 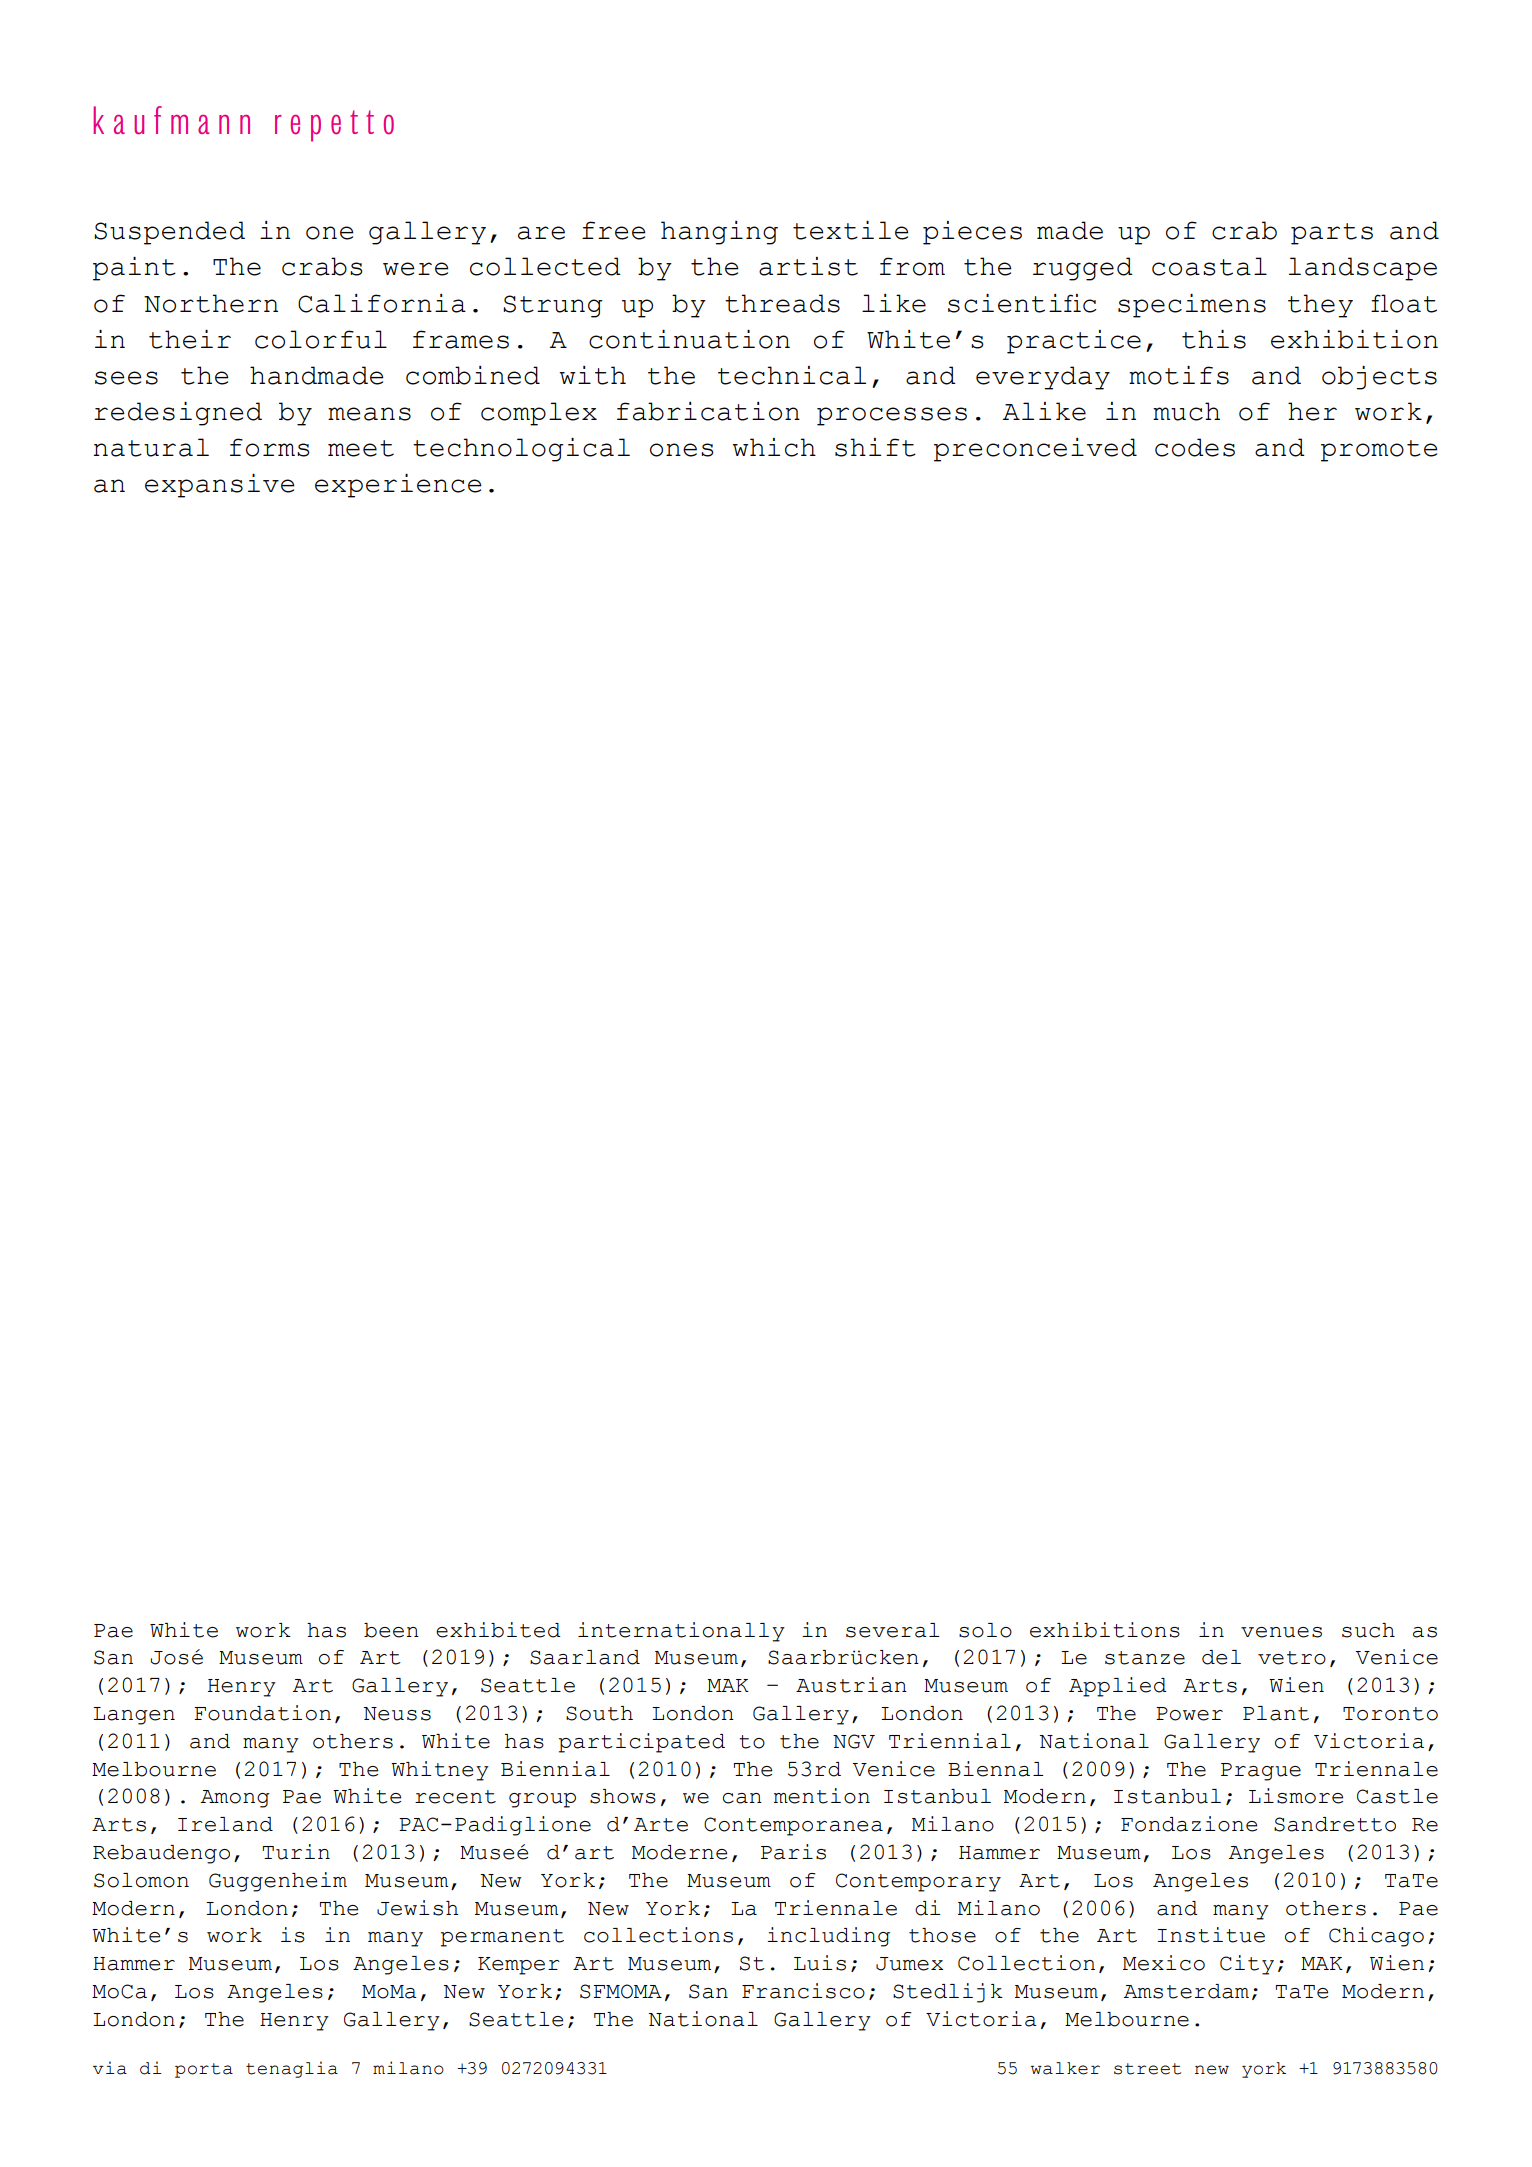 I want to click on Suspended, so click(x=169, y=233).
